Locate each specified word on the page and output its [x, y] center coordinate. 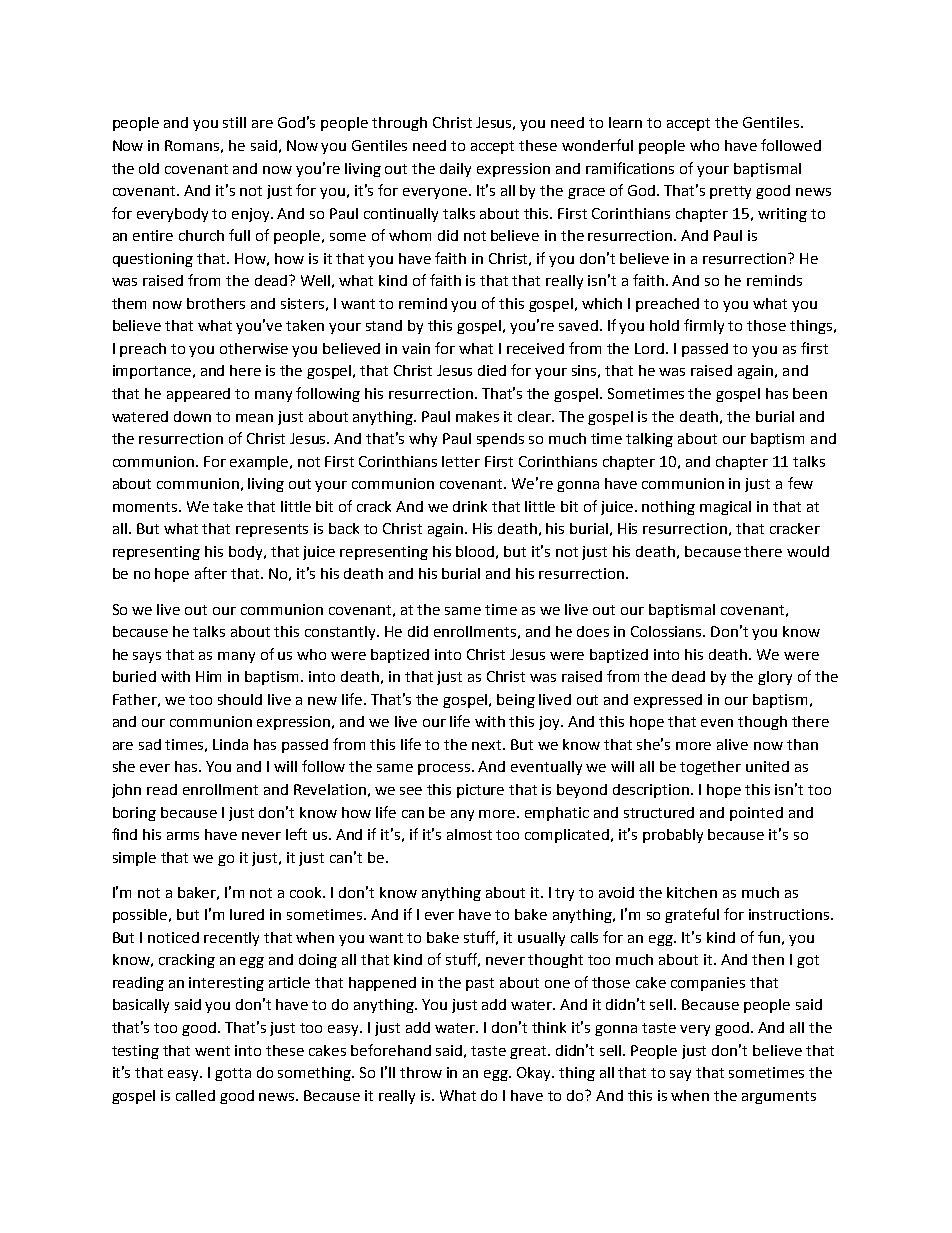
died [492, 370]
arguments [779, 1097]
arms [183, 836]
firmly [704, 326]
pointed [756, 814]
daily [455, 170]
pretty [730, 192]
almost [469, 834]
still [234, 122]
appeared [198, 395]
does [593, 631]
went [212, 1051]
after [211, 573]
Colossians [668, 631]
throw [421, 1072]
